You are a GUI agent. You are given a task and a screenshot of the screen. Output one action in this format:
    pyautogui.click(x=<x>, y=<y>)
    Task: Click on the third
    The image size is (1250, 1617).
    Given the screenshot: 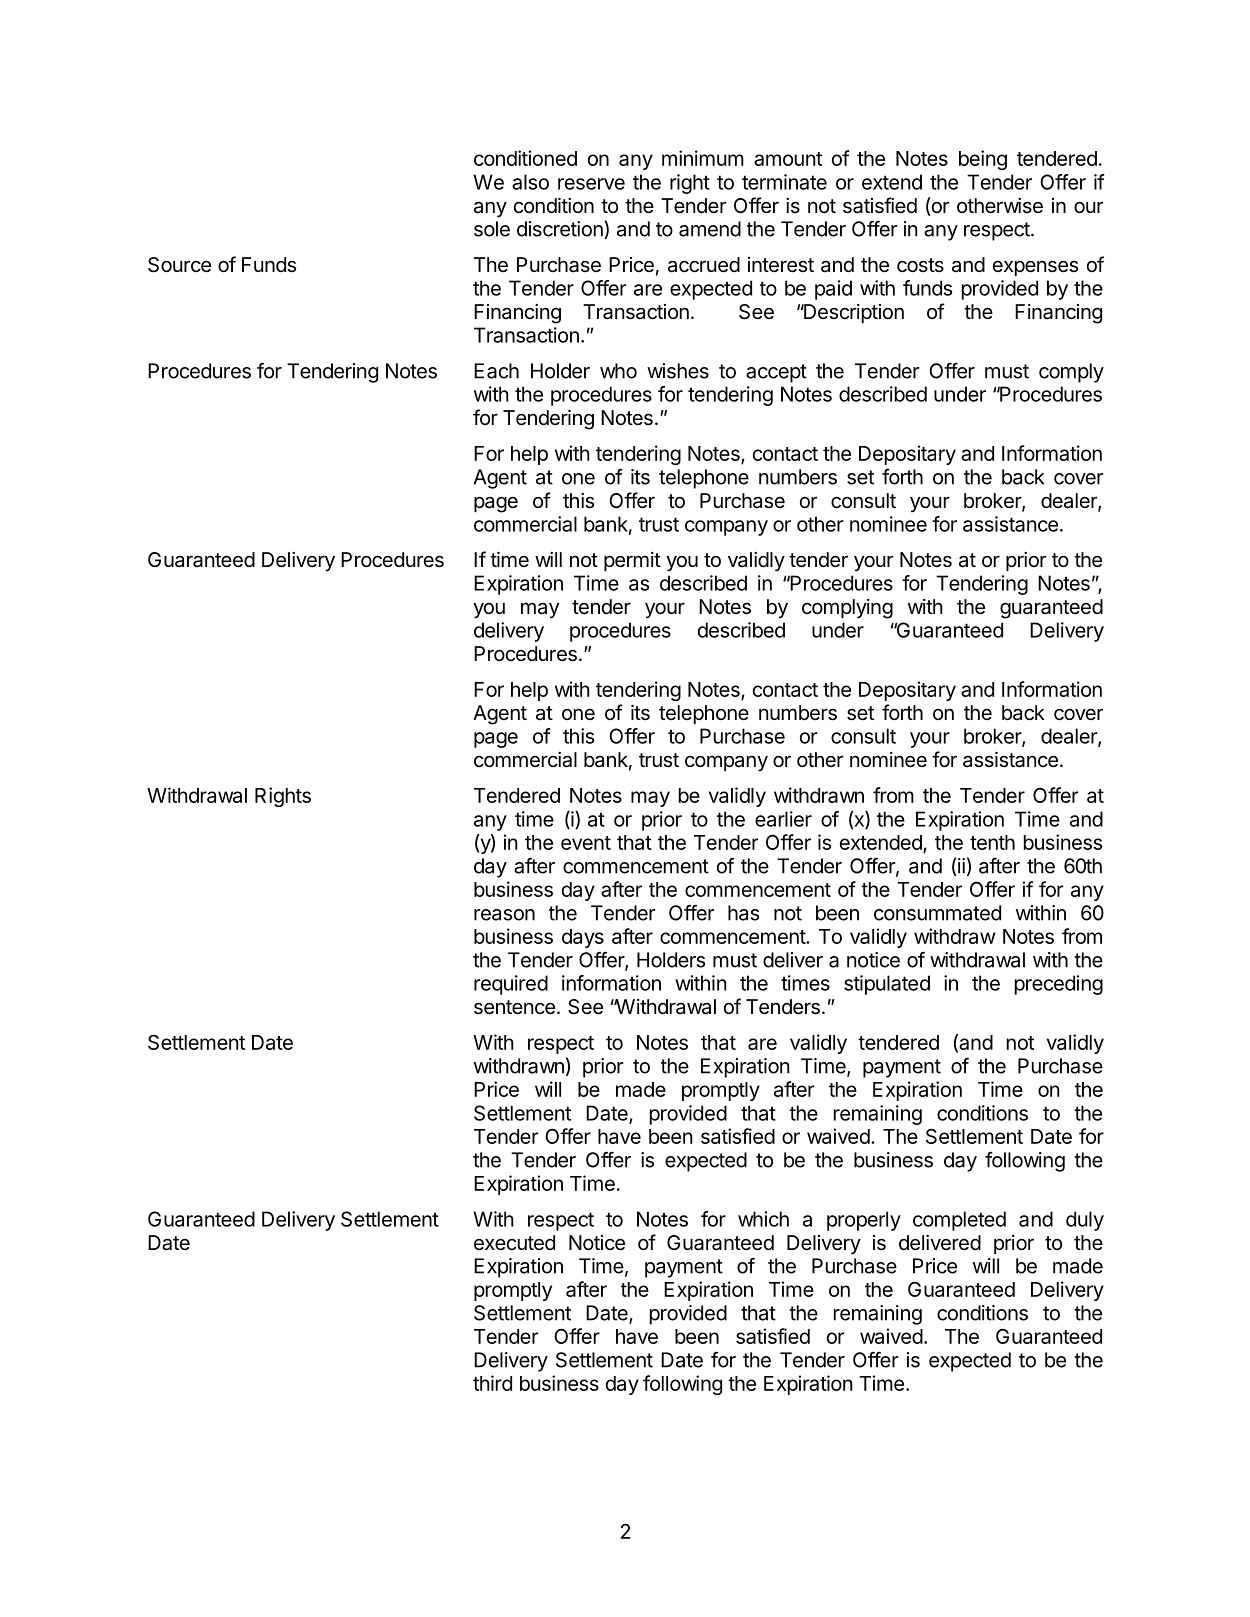 What is the action you would take?
    pyautogui.click(x=492, y=1383)
